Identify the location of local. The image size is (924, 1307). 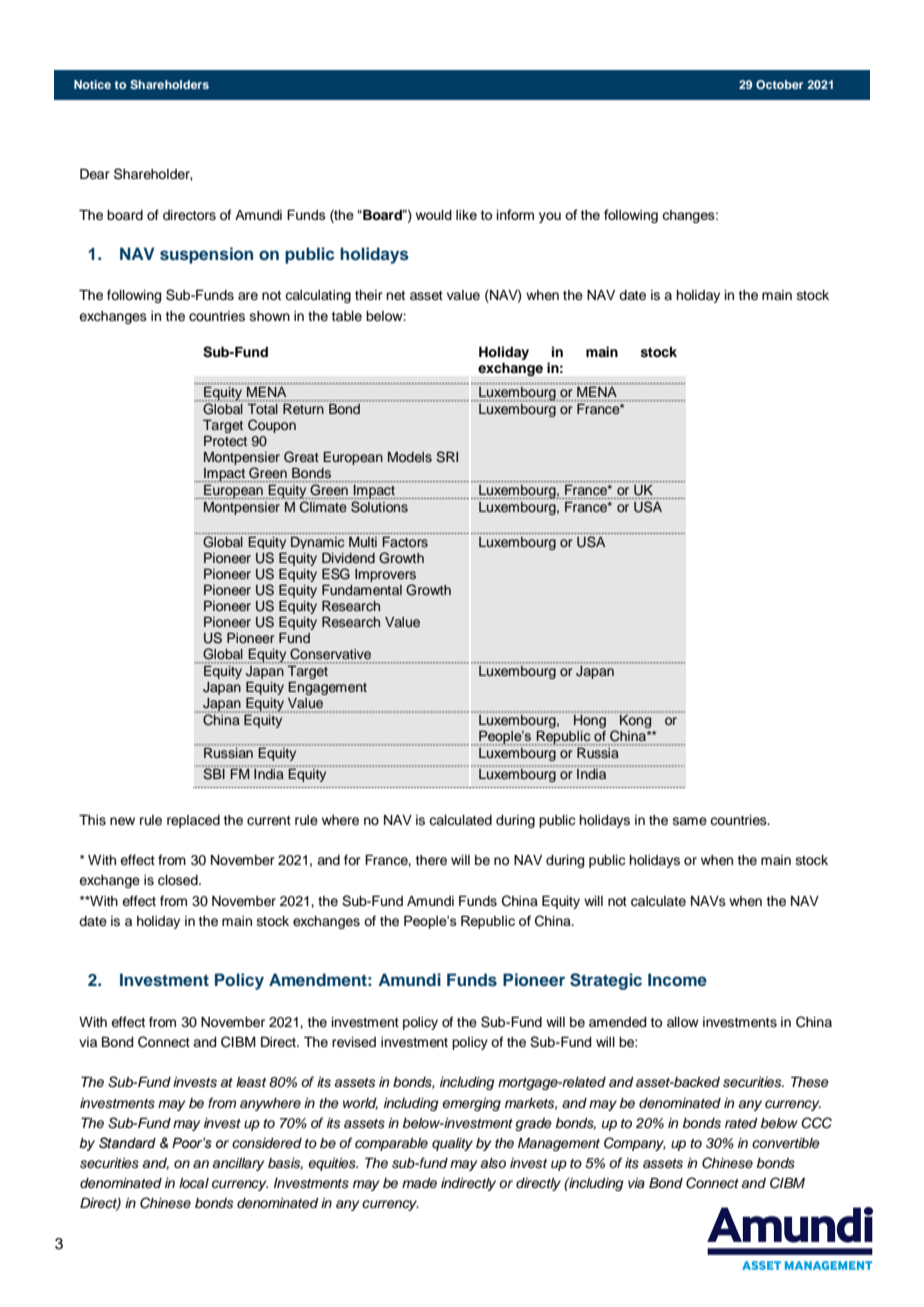
(194, 1183).
